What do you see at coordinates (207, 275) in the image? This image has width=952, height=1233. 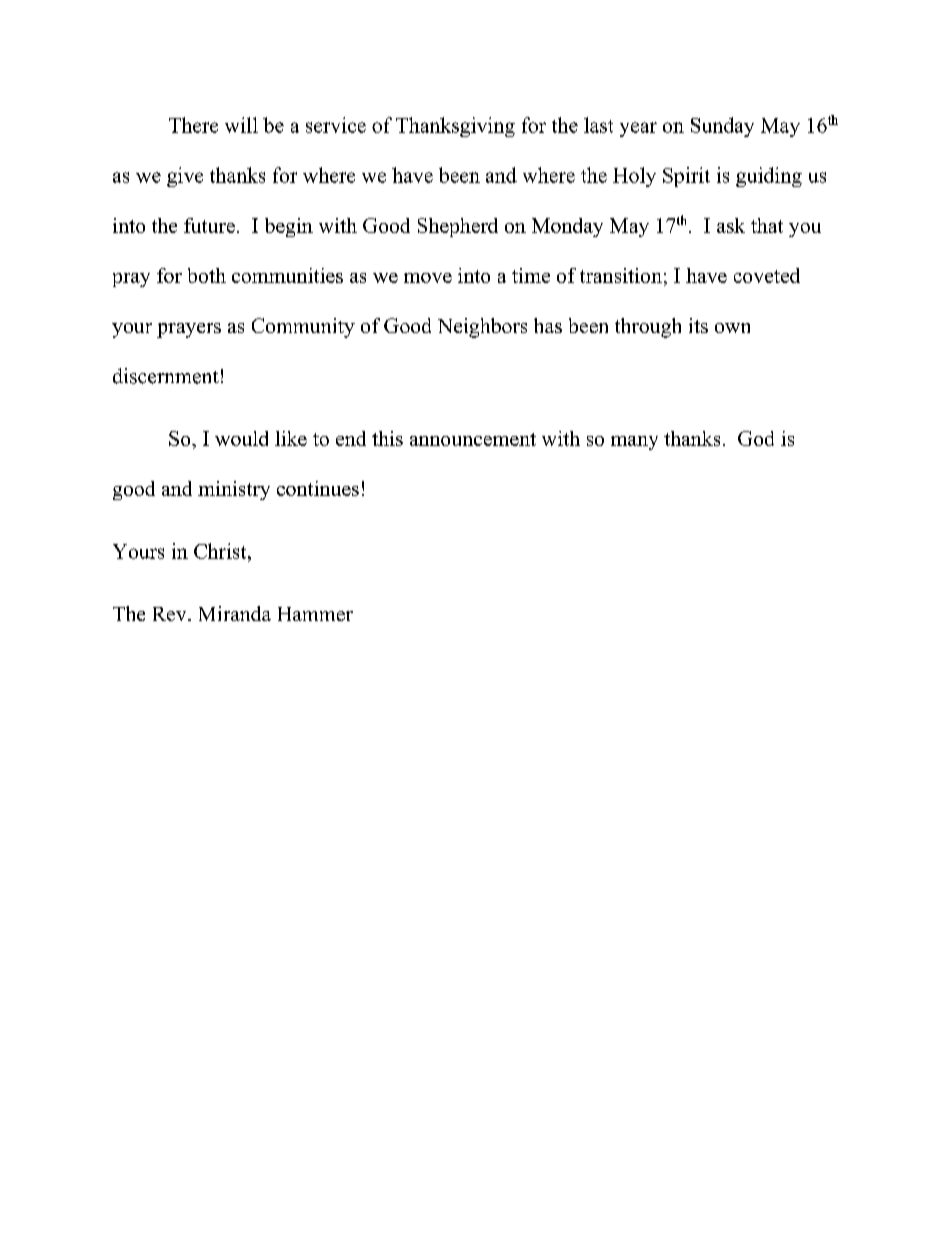 I see `both` at bounding box center [207, 275].
